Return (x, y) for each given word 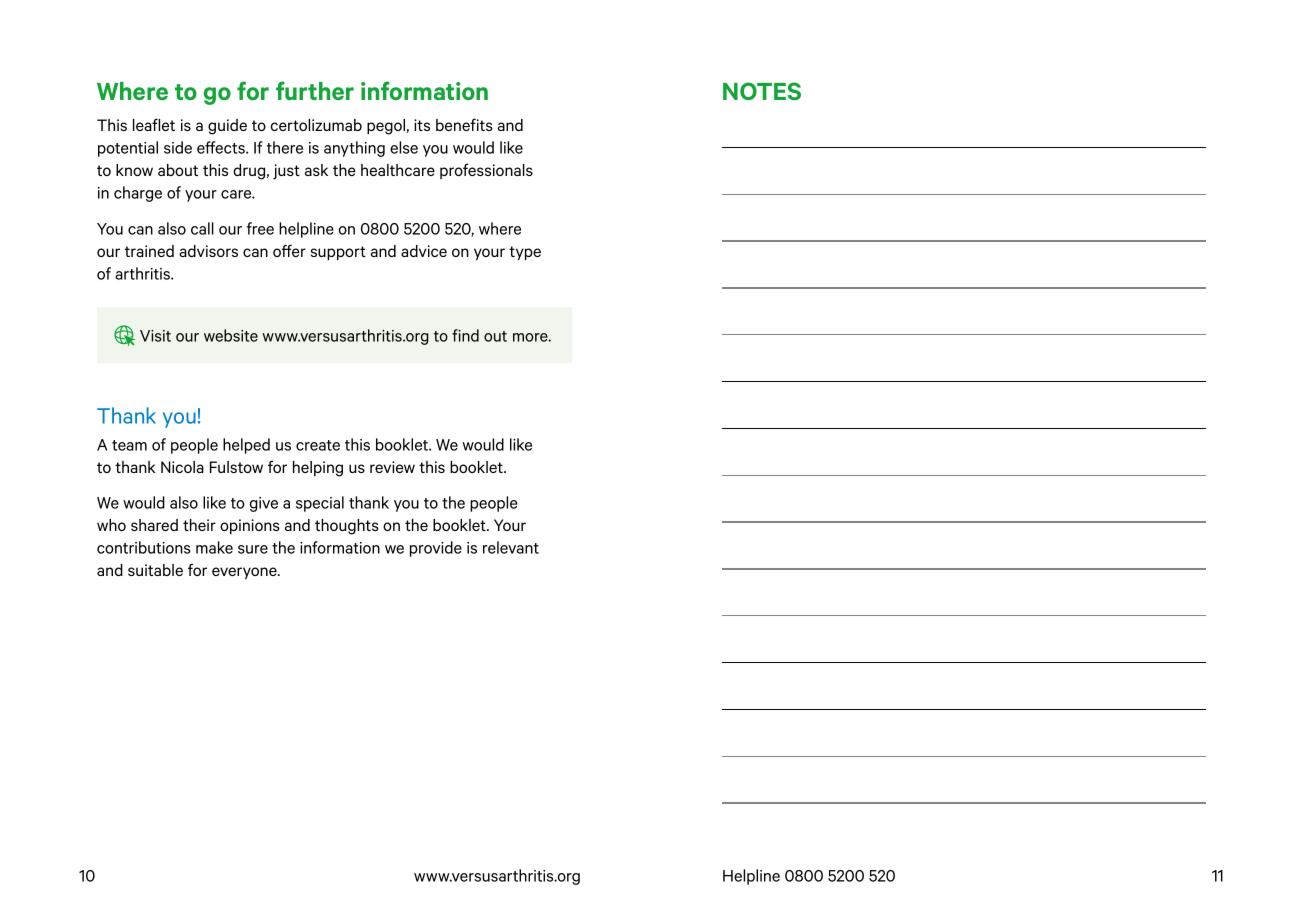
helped (246, 446)
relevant (511, 547)
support (338, 253)
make (214, 547)
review (392, 467)
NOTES (762, 91)
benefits (464, 124)
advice (424, 251)
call (202, 228)
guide (227, 127)
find (465, 335)
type (525, 253)
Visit (155, 336)
